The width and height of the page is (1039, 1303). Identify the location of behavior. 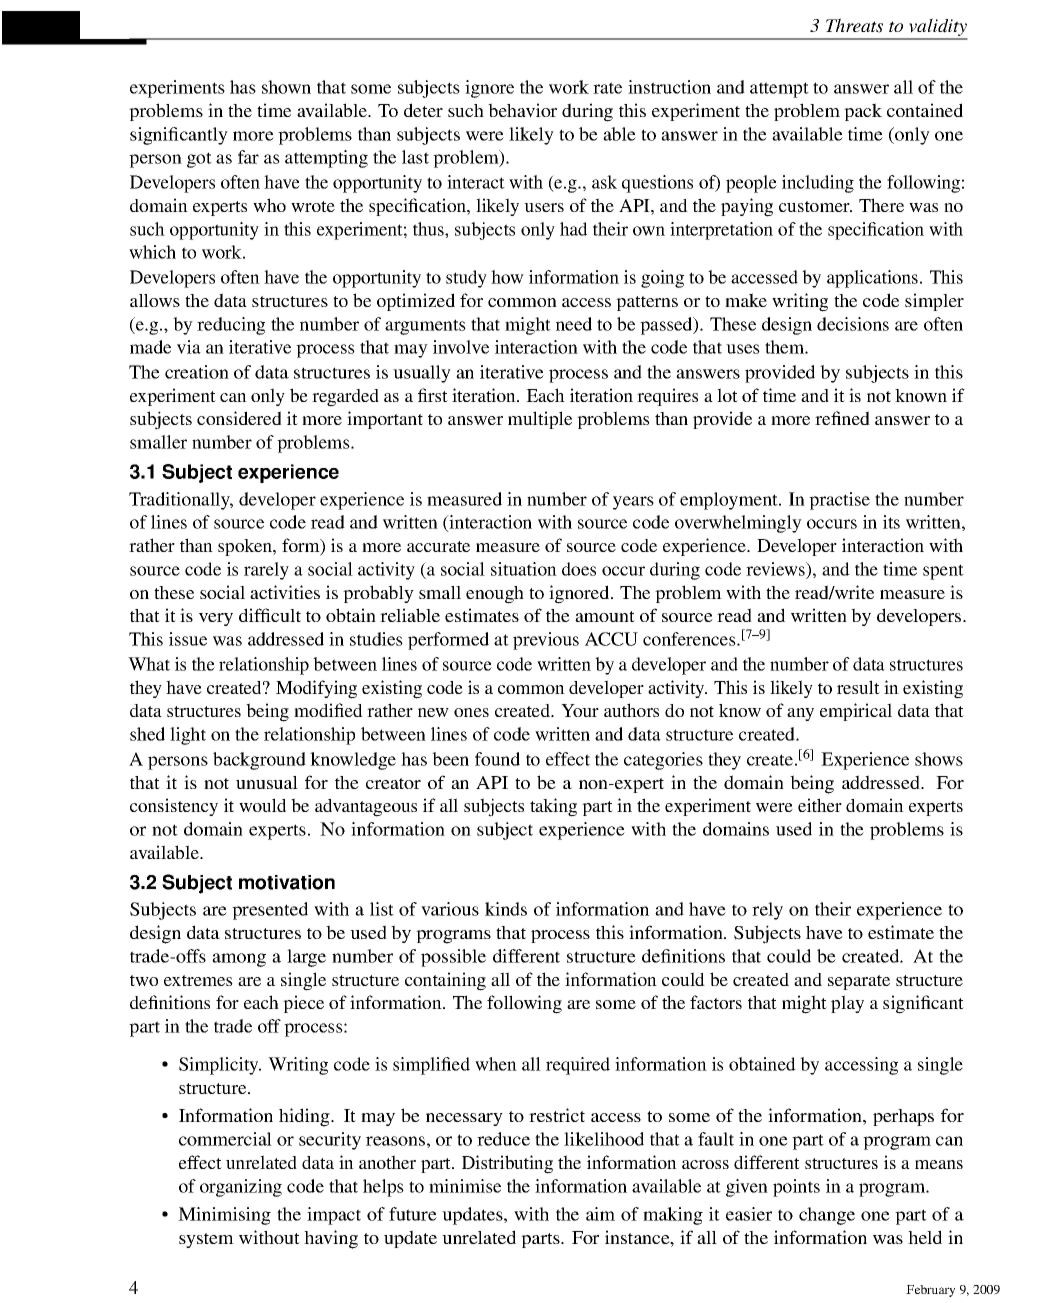
(522, 110).
